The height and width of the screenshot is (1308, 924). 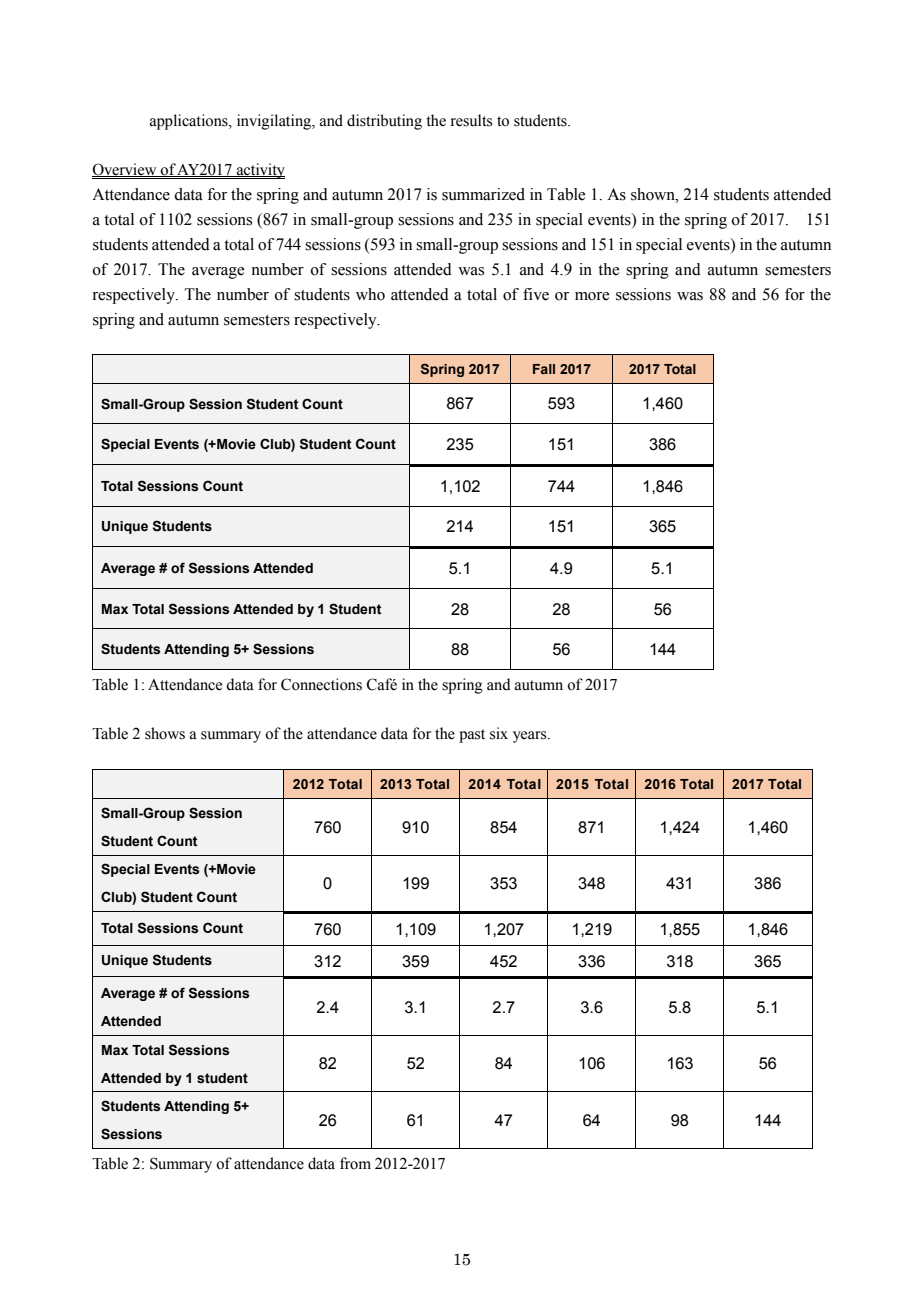 What do you see at coordinates (190, 122) in the screenshot?
I see `applications` at bounding box center [190, 122].
